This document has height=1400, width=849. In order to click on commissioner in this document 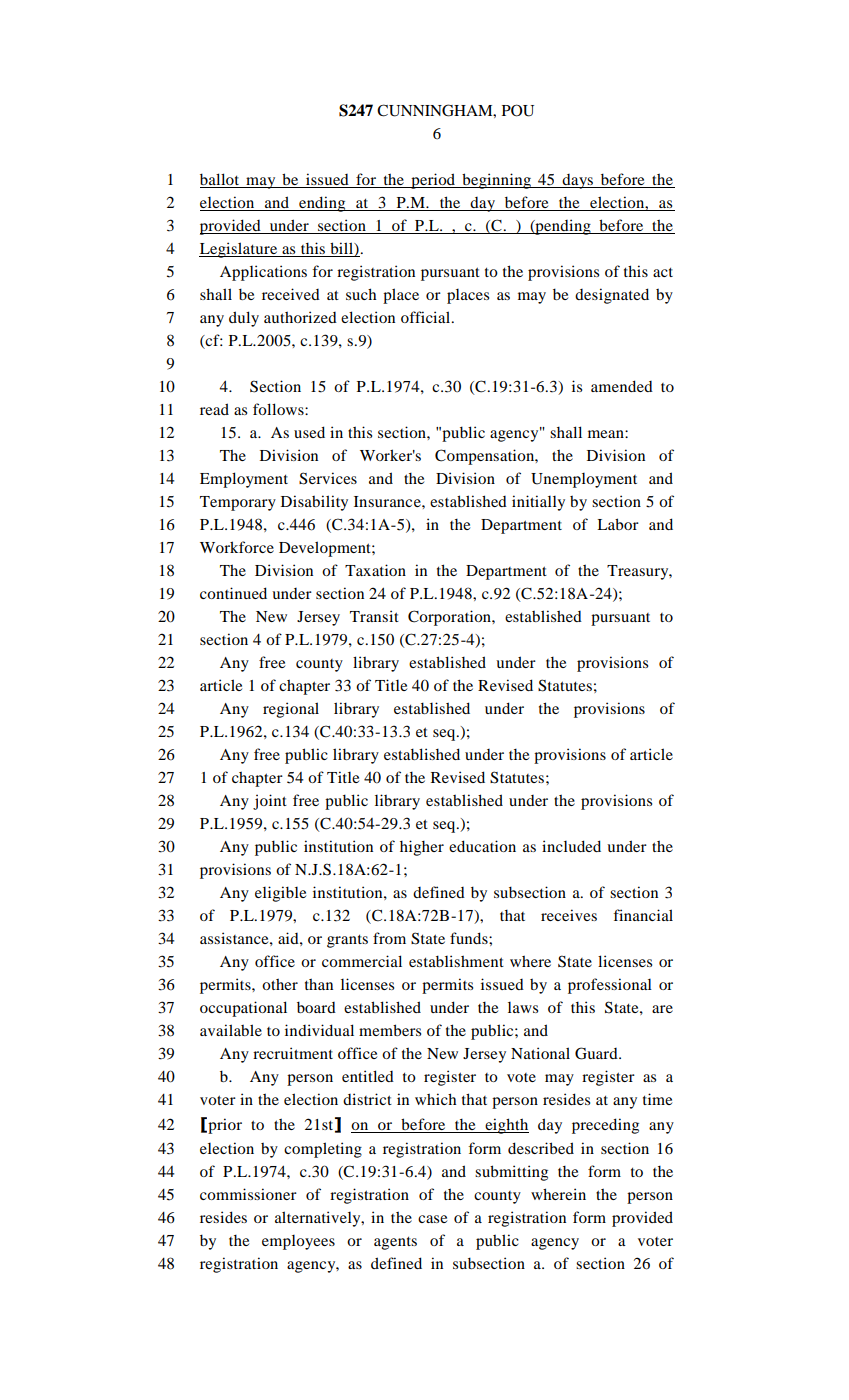, I will do `click(248, 1194)`.
